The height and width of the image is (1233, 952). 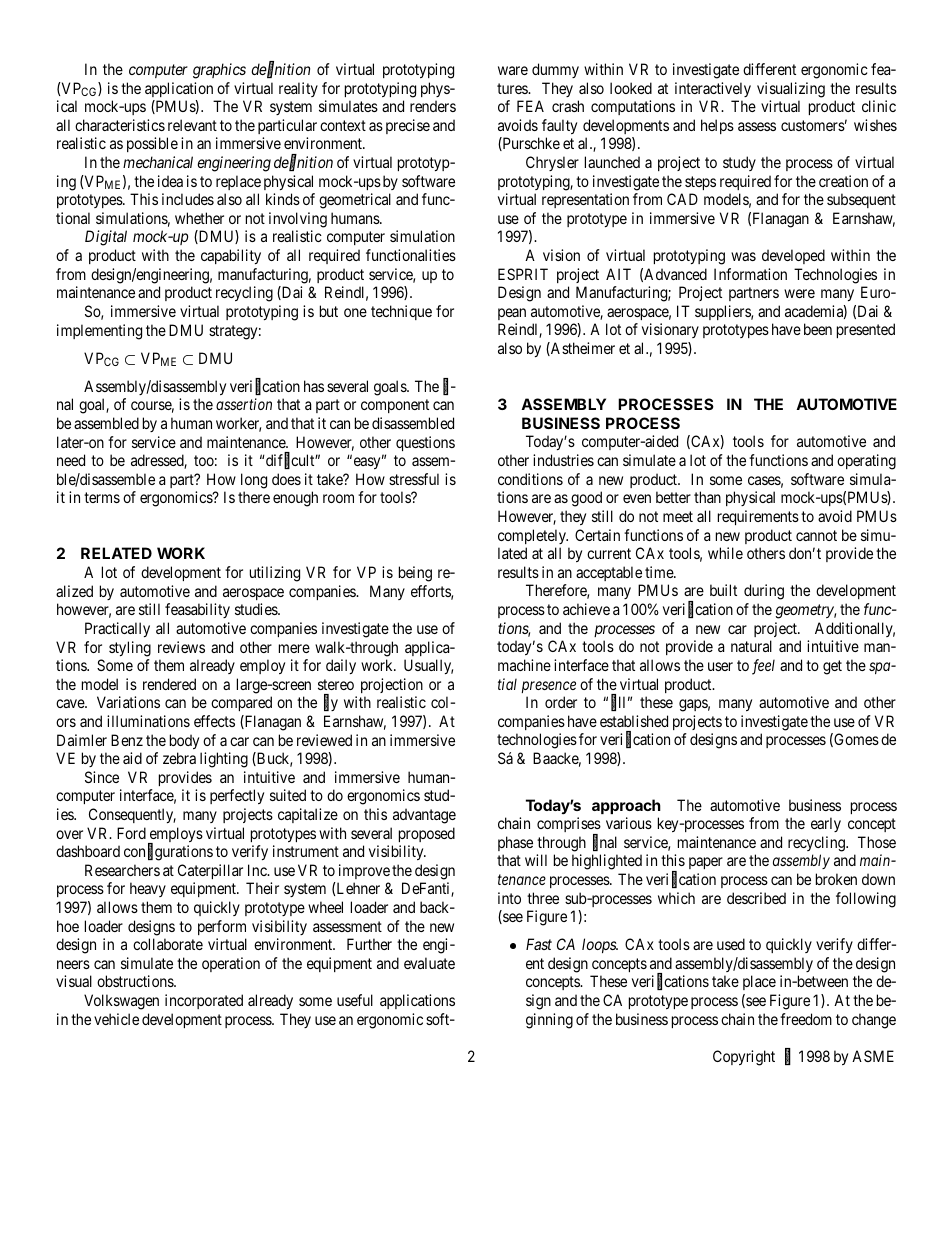 I want to click on evaluate, so click(x=429, y=963).
